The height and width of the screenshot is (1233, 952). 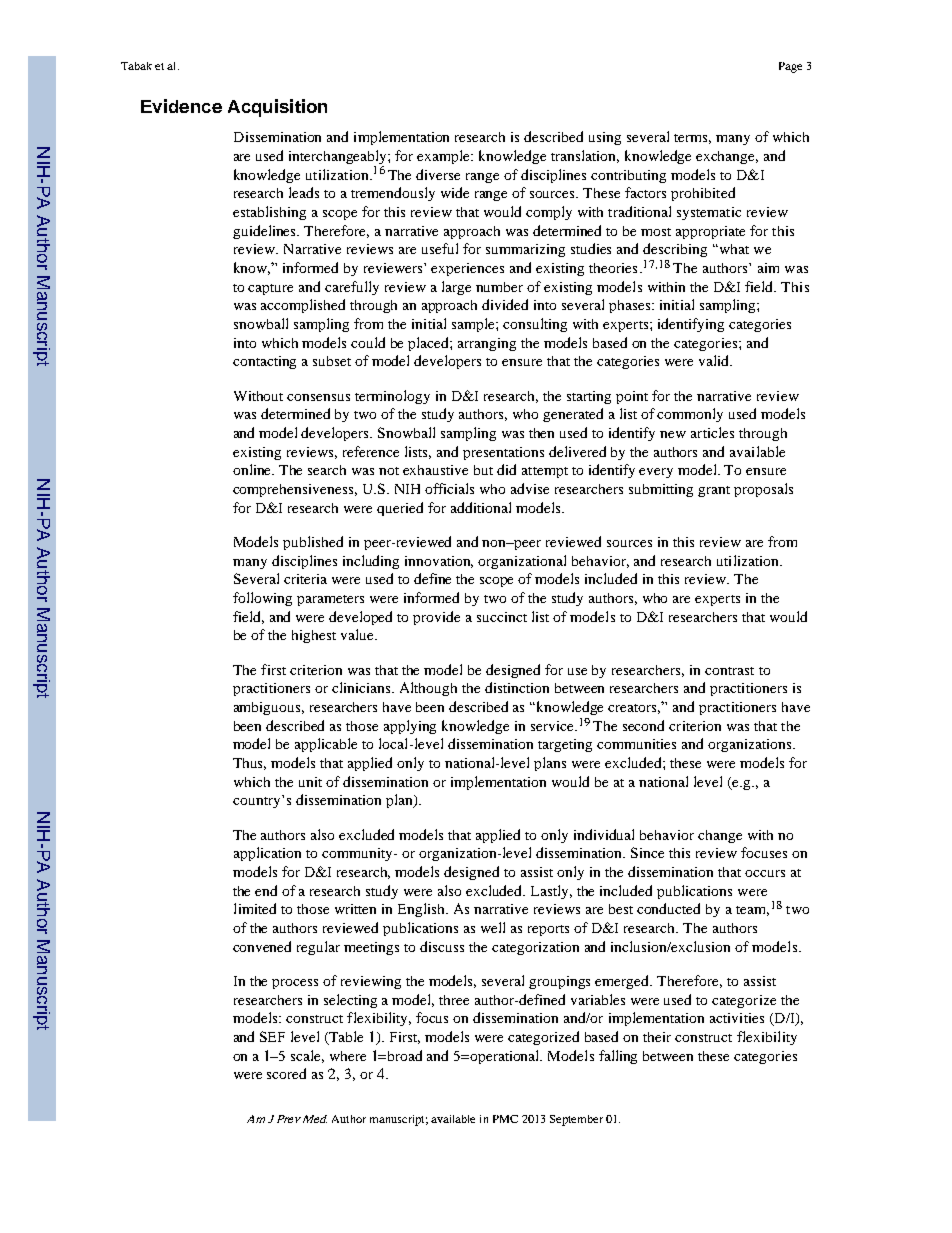 What do you see at coordinates (505, 1119) in the screenshot?
I see `PMC` at bounding box center [505, 1119].
